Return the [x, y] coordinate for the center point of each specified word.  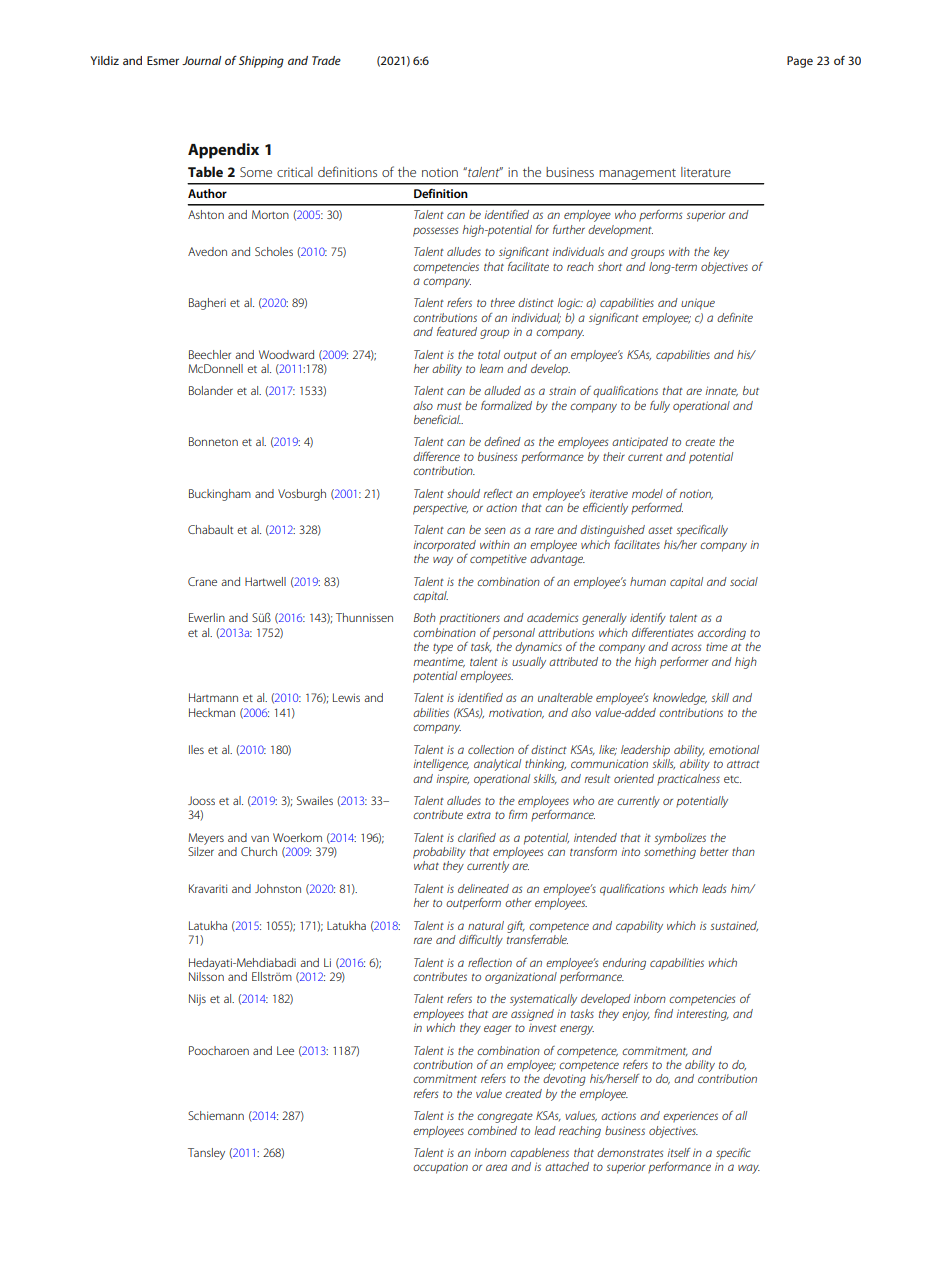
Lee [285, 1050]
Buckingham [220, 495]
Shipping [261, 62]
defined [502, 441]
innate [721, 391]
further [569, 229]
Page [800, 62]
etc [732, 779]
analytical [497, 765]
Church [259, 851]
